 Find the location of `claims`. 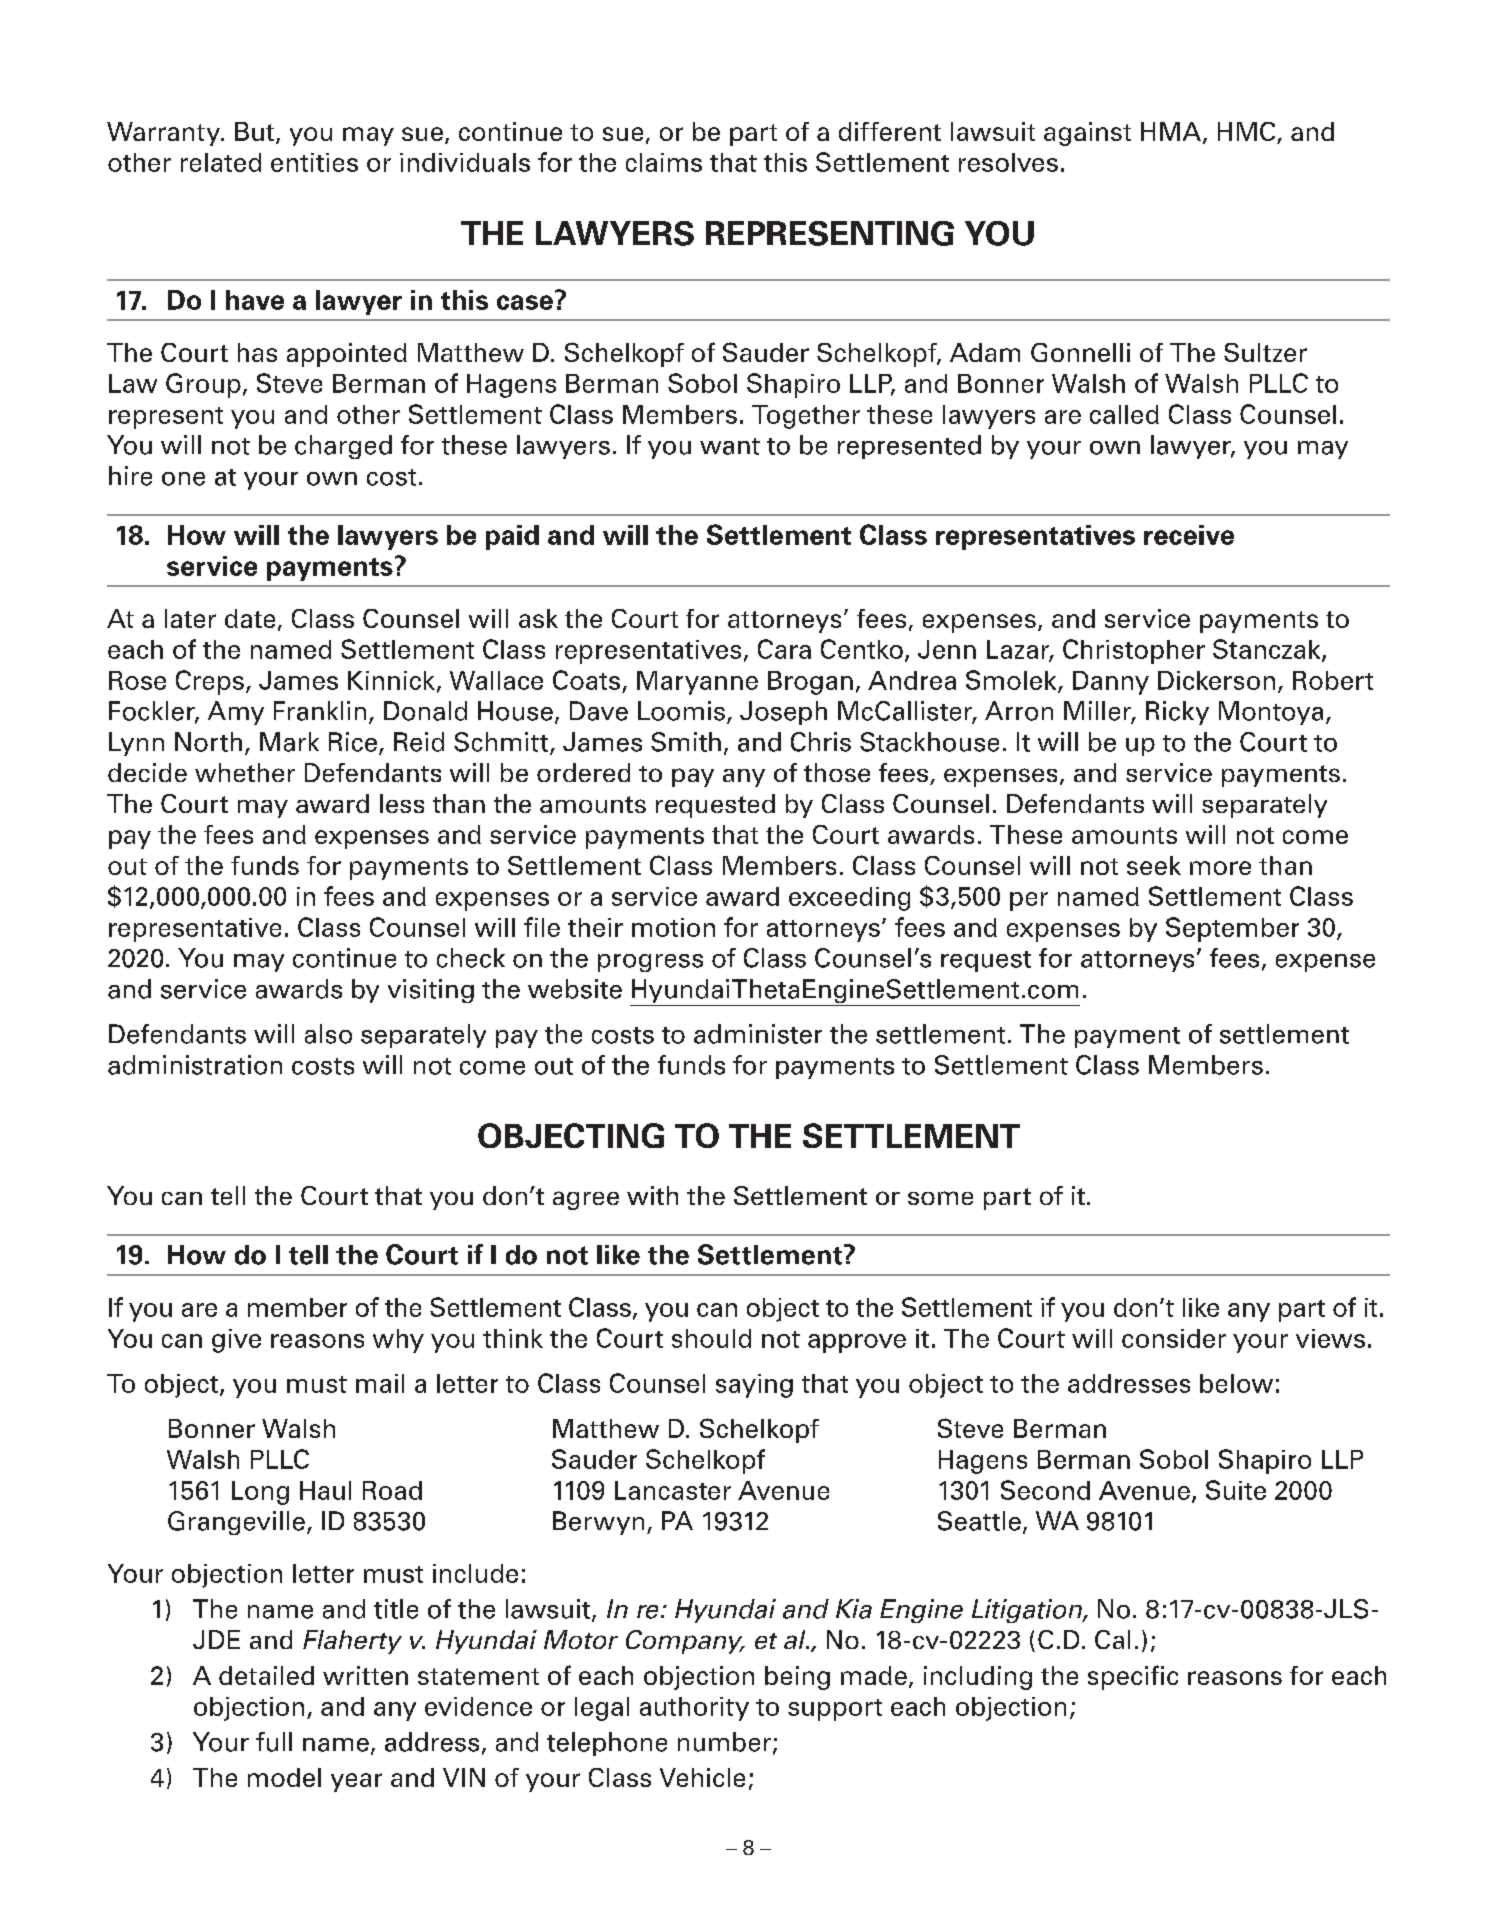

claims is located at coordinates (664, 162).
